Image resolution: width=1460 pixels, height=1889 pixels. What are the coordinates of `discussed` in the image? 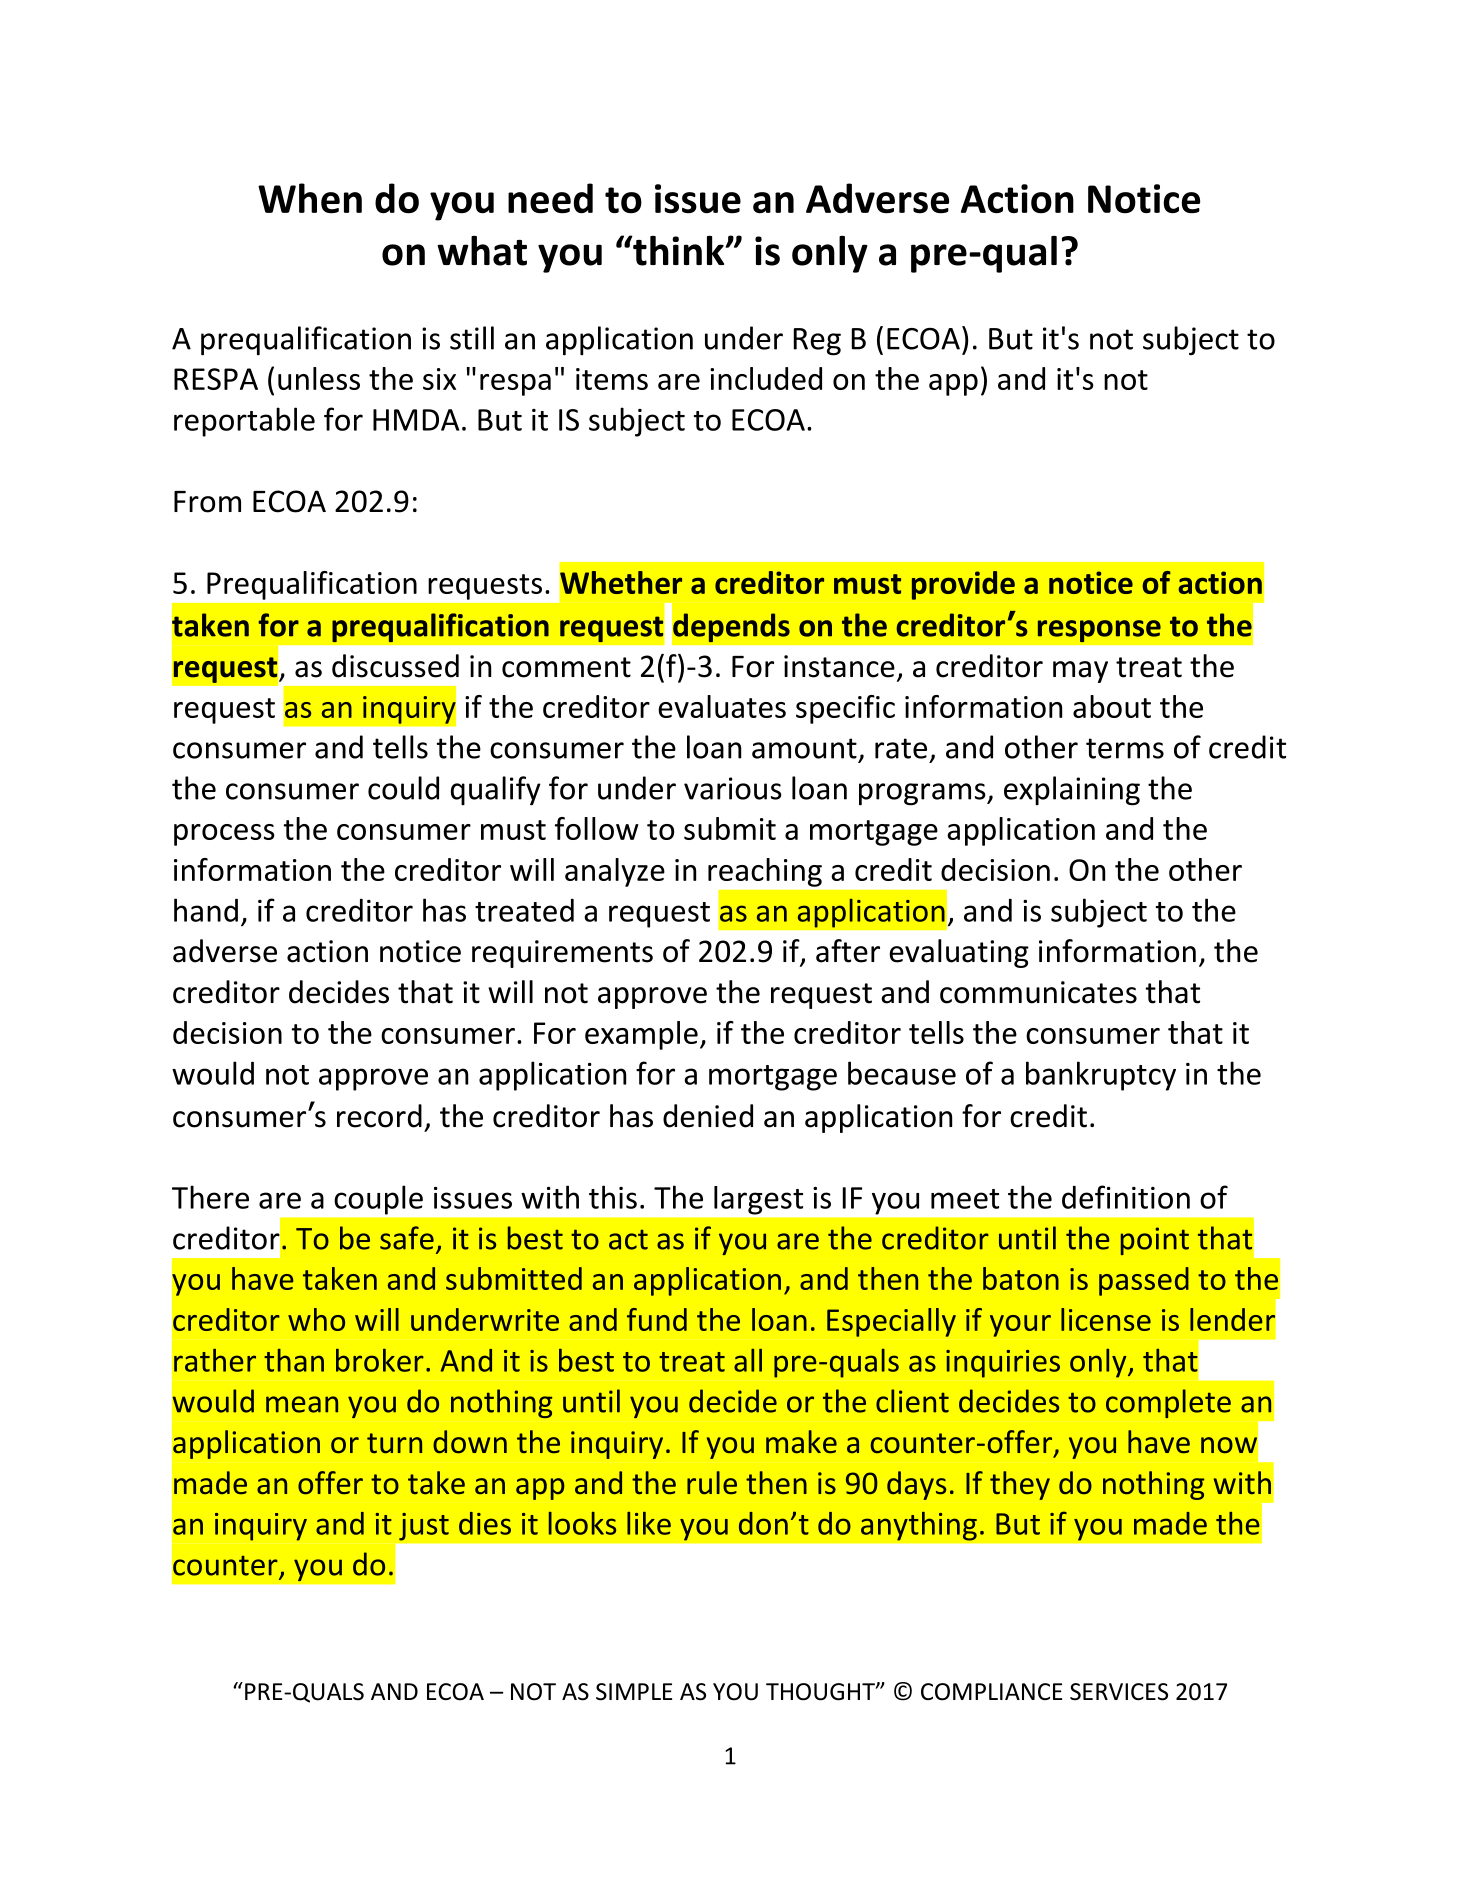 It's located at (395, 666).
